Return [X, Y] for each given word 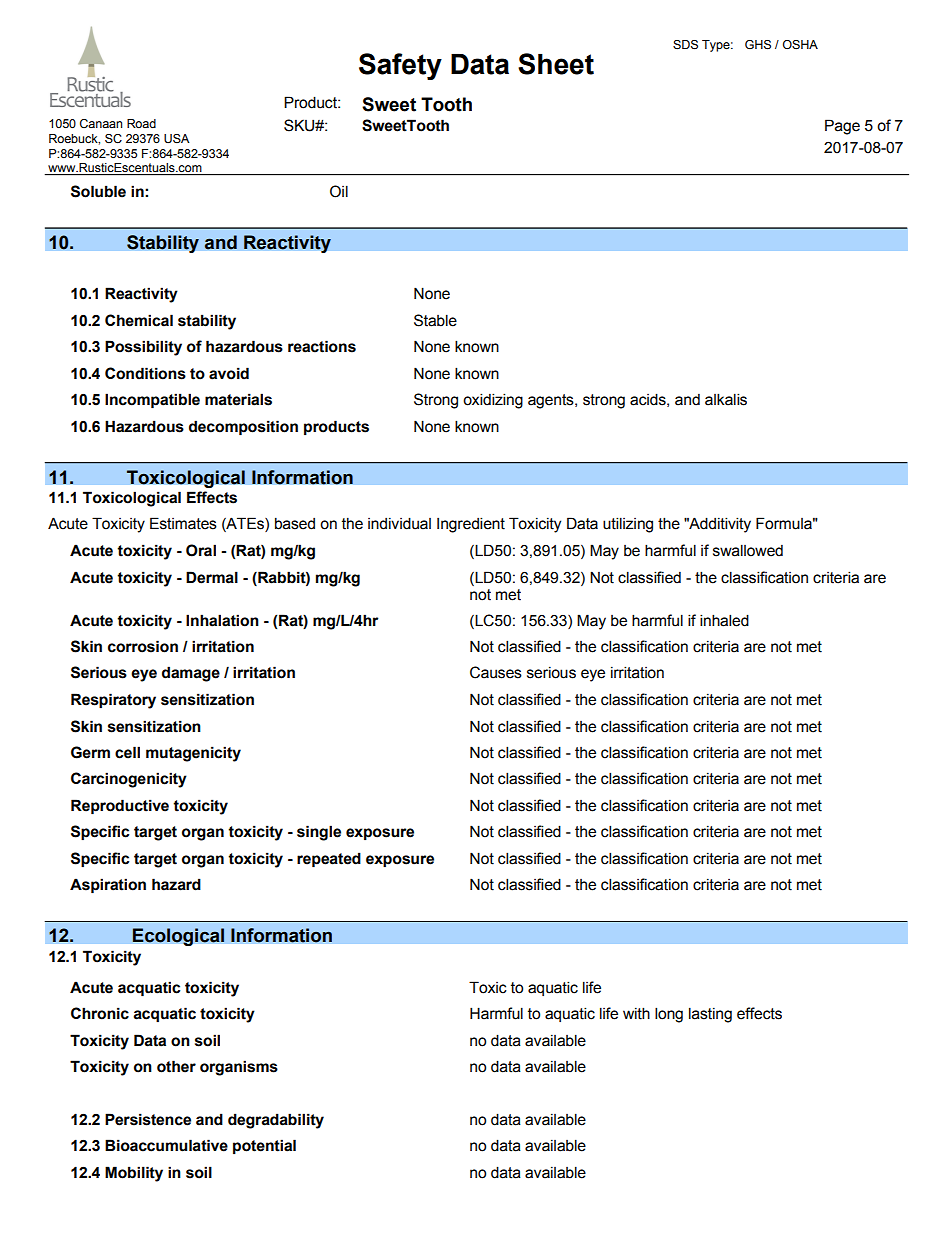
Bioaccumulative [166, 1145]
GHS [758, 45]
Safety [400, 66]
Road [141, 123]
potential [264, 1146]
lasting [710, 1015]
